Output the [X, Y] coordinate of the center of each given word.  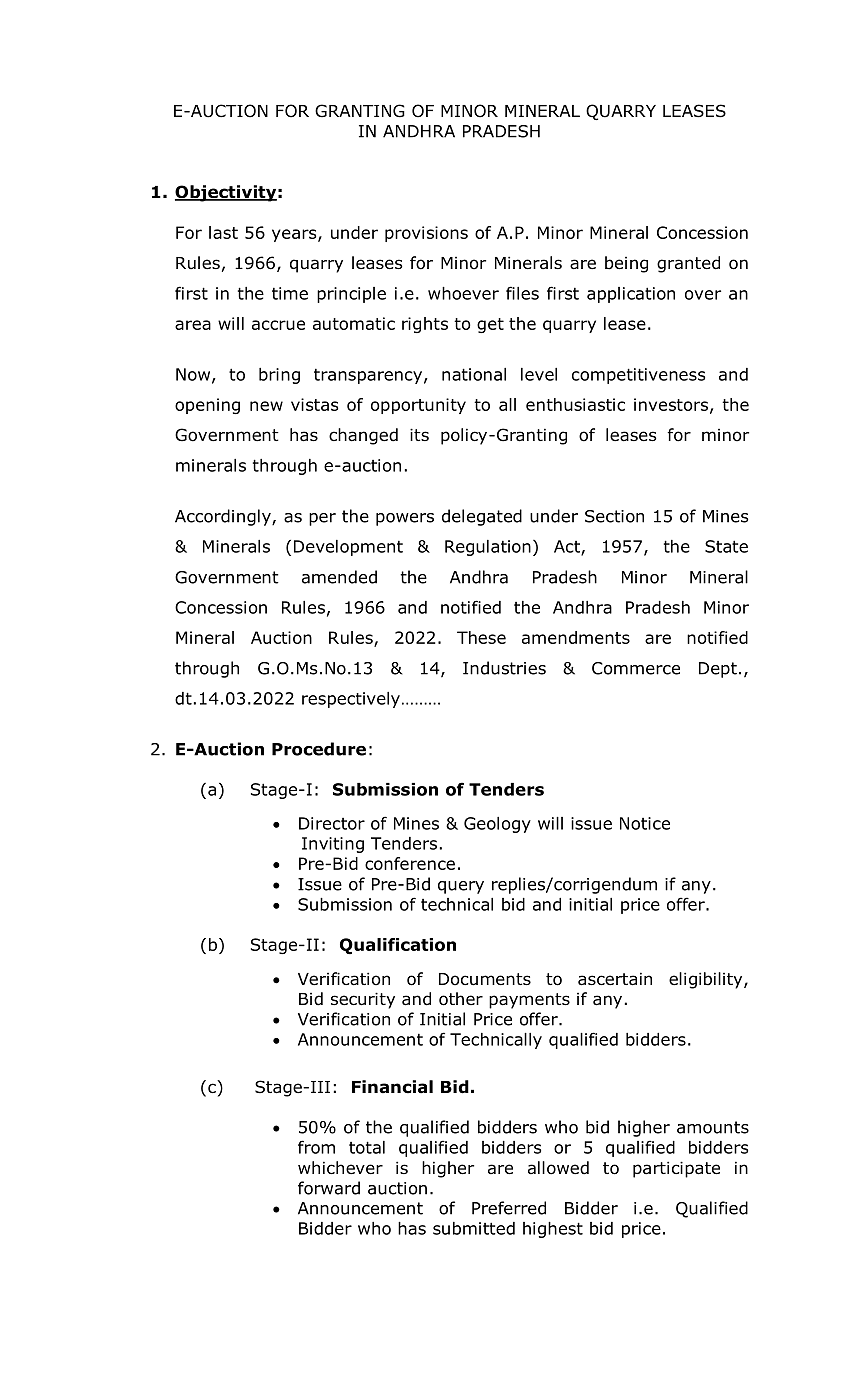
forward [329, 1188]
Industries [504, 668]
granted [688, 264]
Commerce [636, 668]
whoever [463, 293]
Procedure [319, 749]
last [223, 232]
